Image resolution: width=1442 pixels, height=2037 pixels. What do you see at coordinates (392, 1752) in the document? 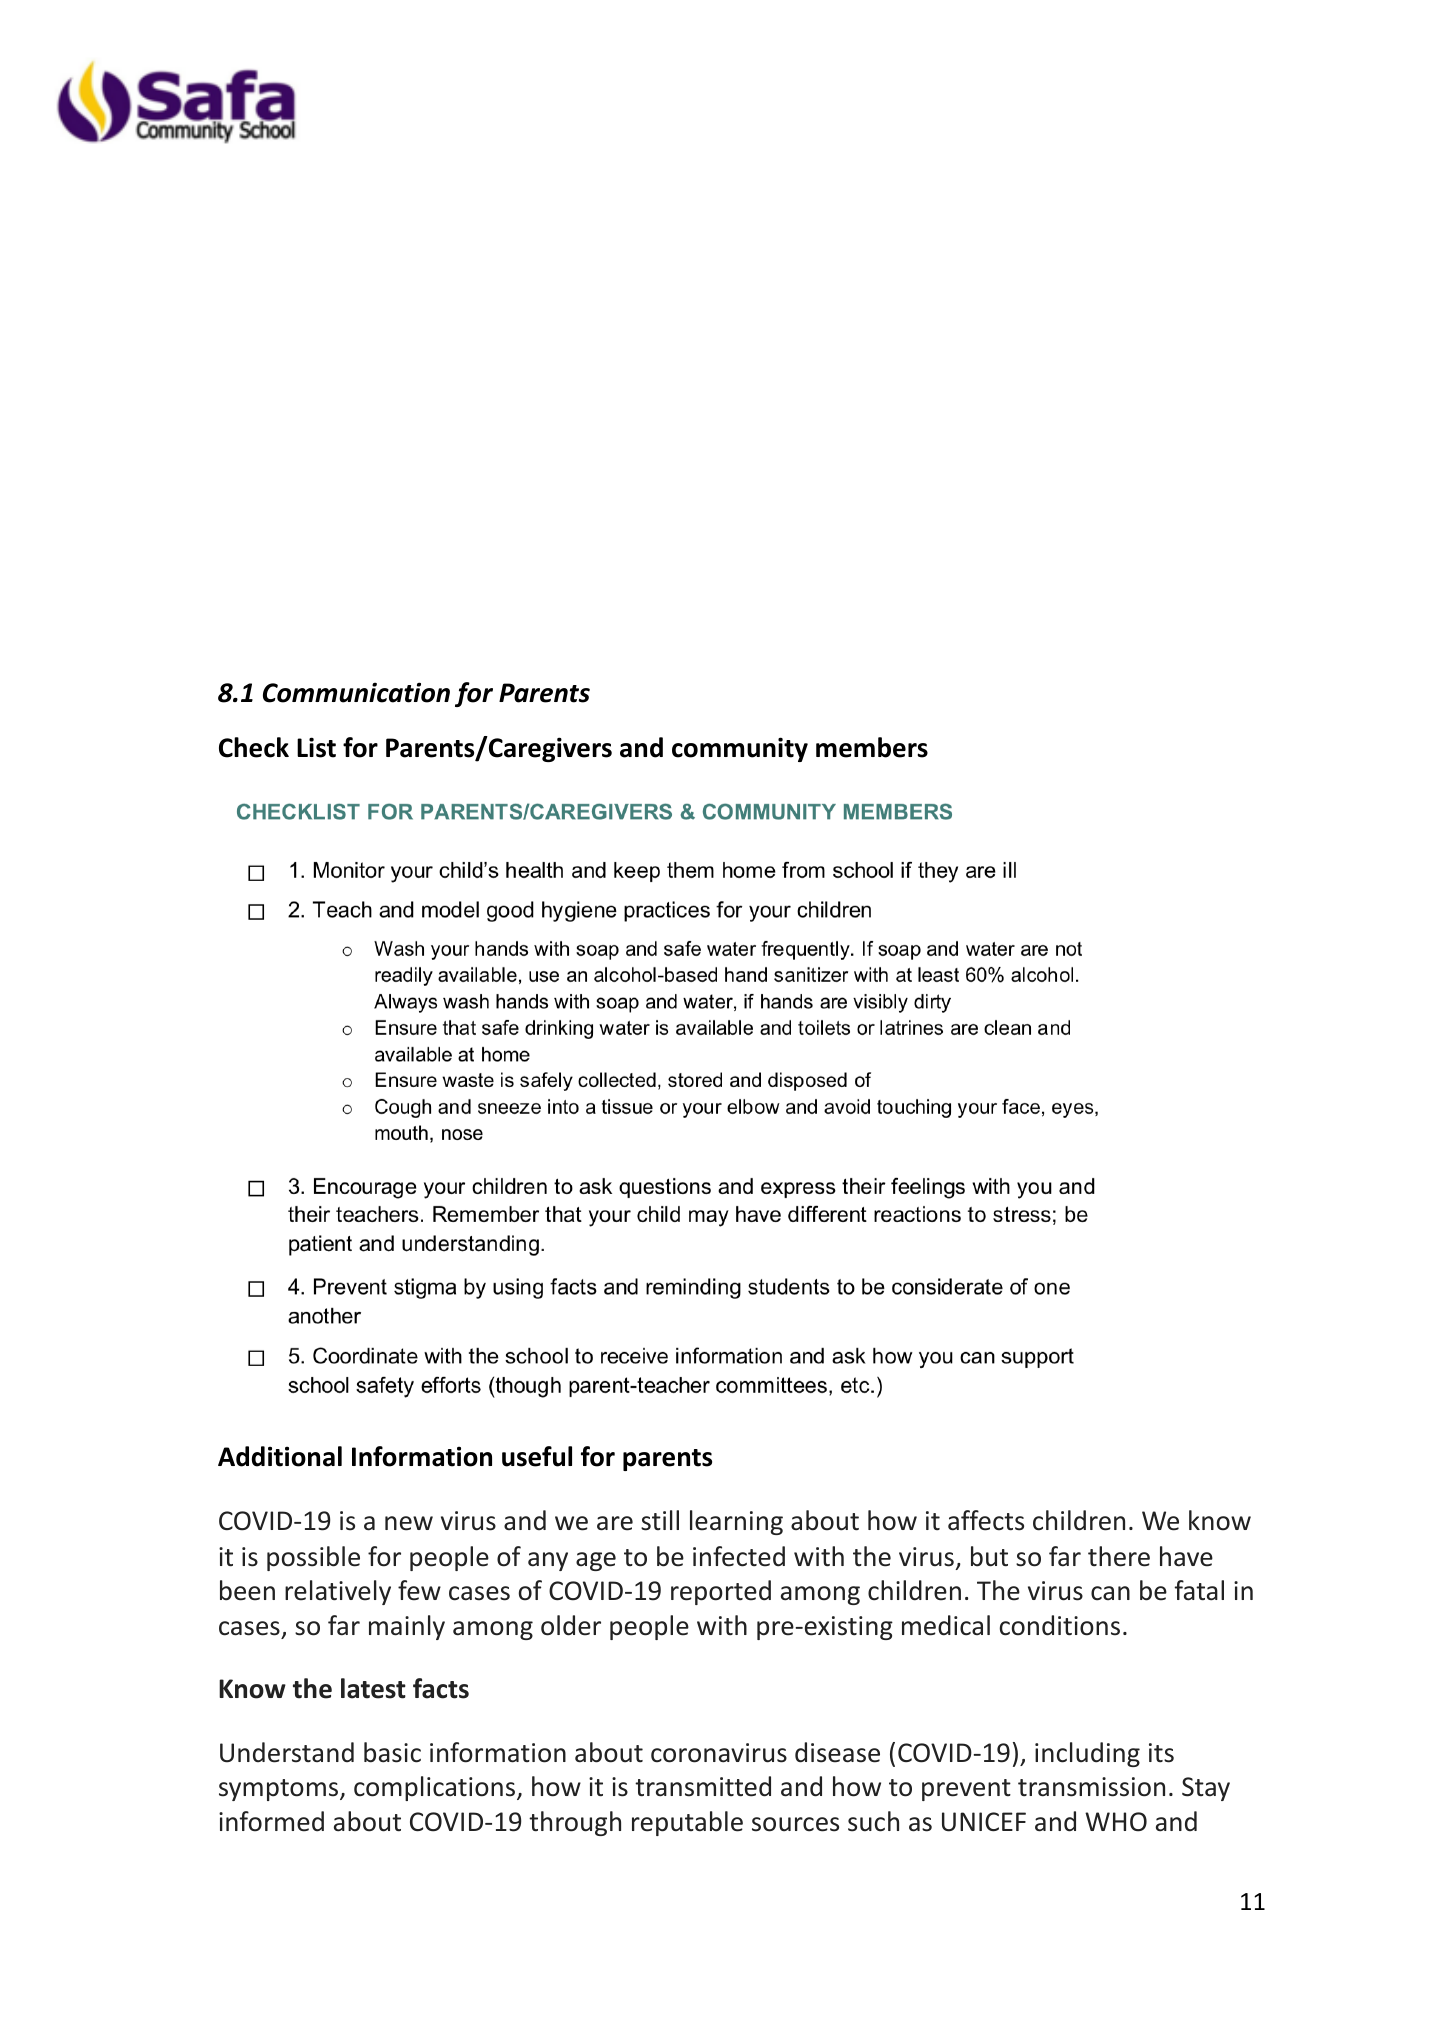
I see `basic` at bounding box center [392, 1752].
